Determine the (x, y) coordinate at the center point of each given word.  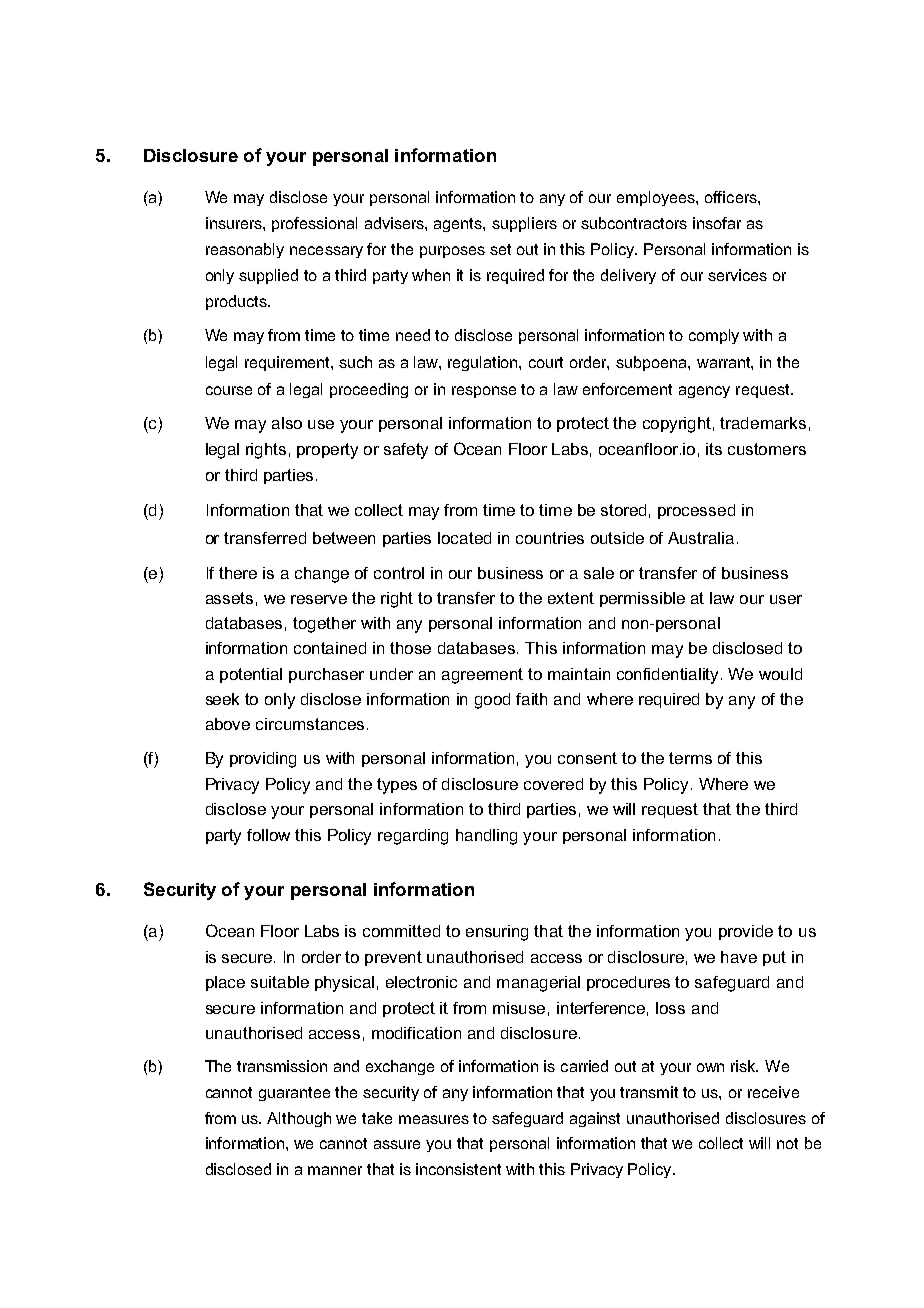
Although (299, 1119)
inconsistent (458, 1169)
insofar (717, 223)
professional (314, 224)
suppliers (524, 224)
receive (773, 1092)
